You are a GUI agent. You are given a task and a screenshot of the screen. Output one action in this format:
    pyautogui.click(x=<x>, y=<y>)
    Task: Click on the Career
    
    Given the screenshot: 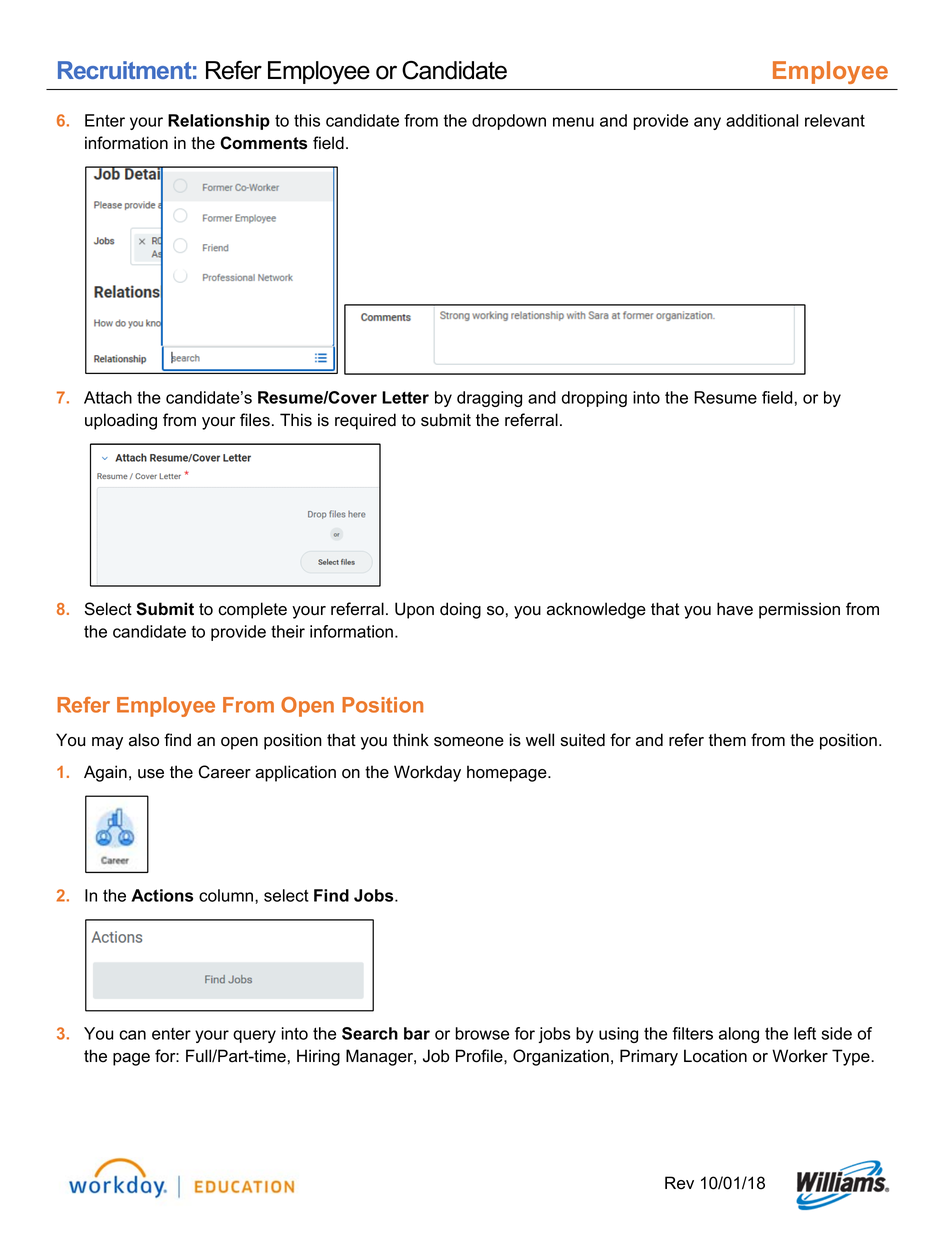 What is the action you would take?
    pyautogui.click(x=225, y=772)
